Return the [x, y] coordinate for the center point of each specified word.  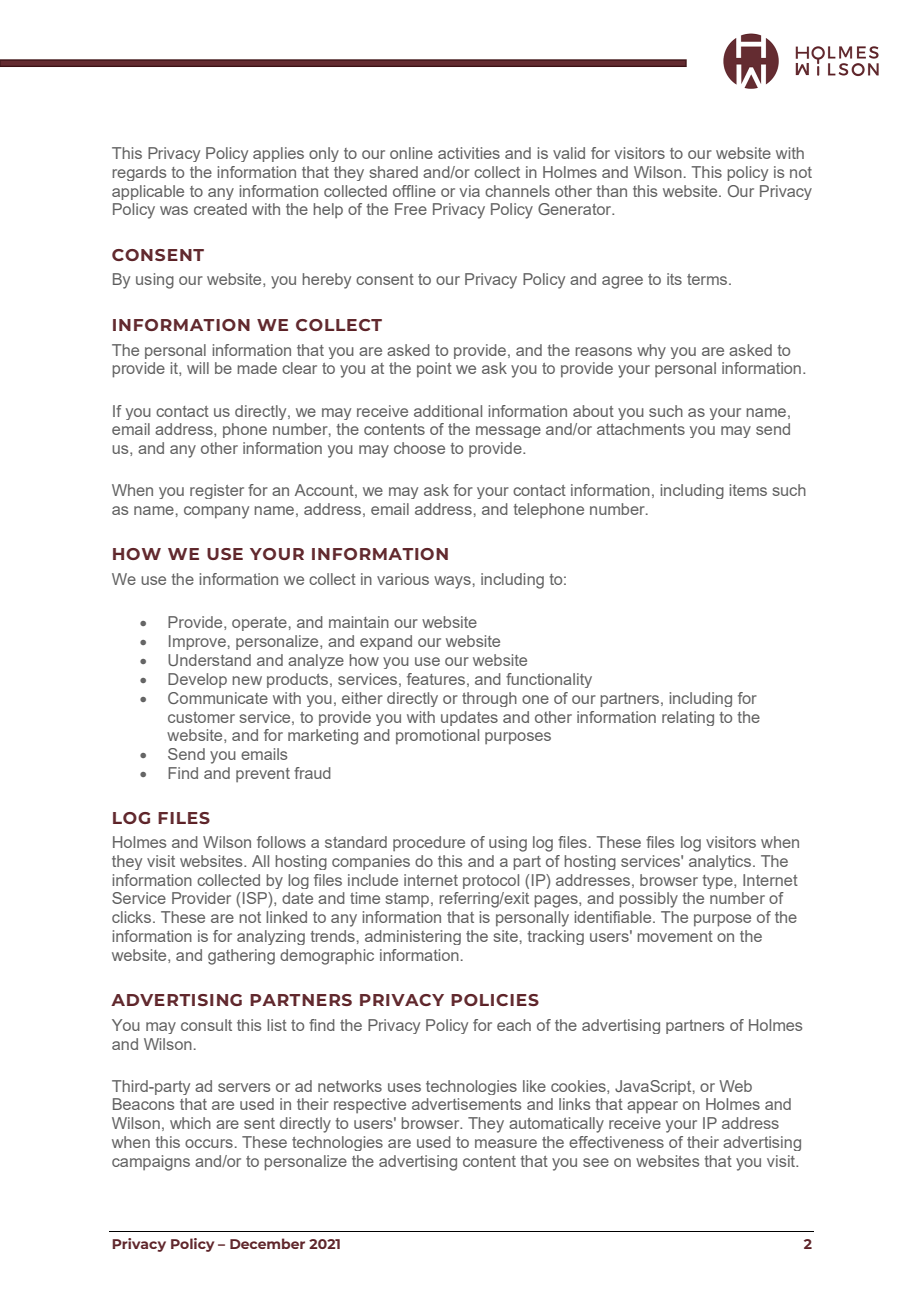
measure [506, 1143]
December [267, 1243]
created [220, 209]
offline [414, 191]
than [611, 191]
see [596, 1162]
